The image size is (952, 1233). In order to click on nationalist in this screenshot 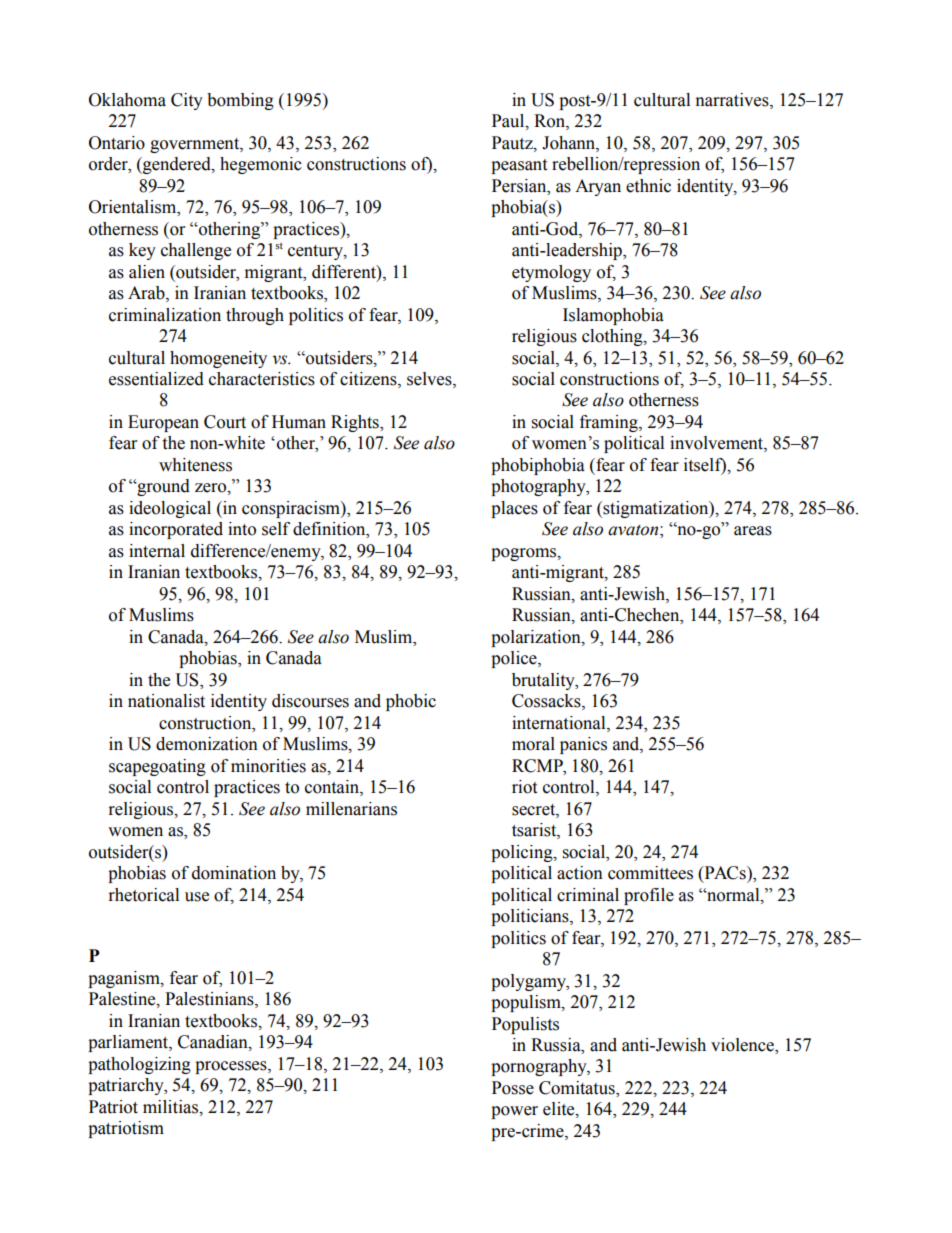, I will do `click(166, 701)`.
